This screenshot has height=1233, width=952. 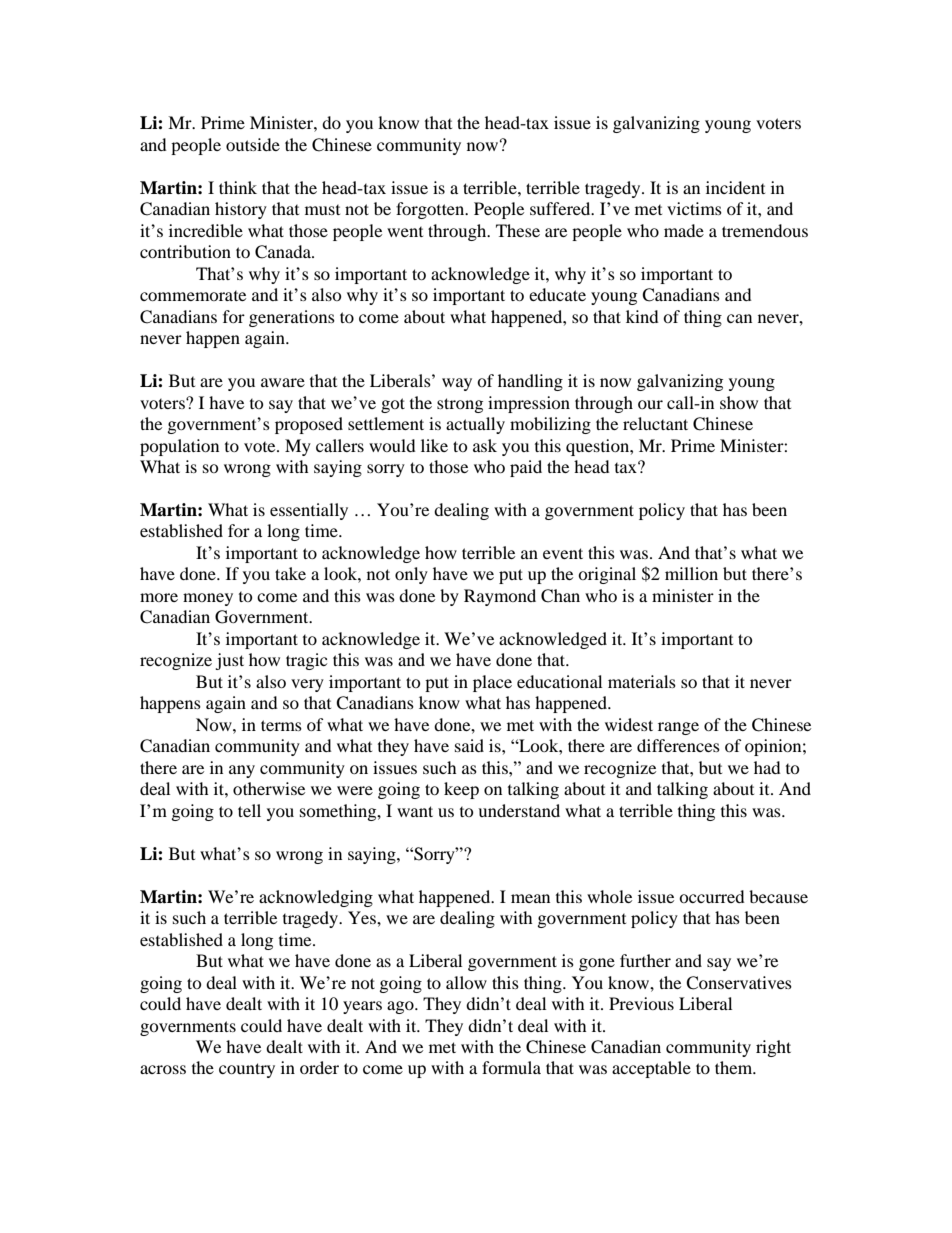 I want to click on money, so click(x=208, y=599).
